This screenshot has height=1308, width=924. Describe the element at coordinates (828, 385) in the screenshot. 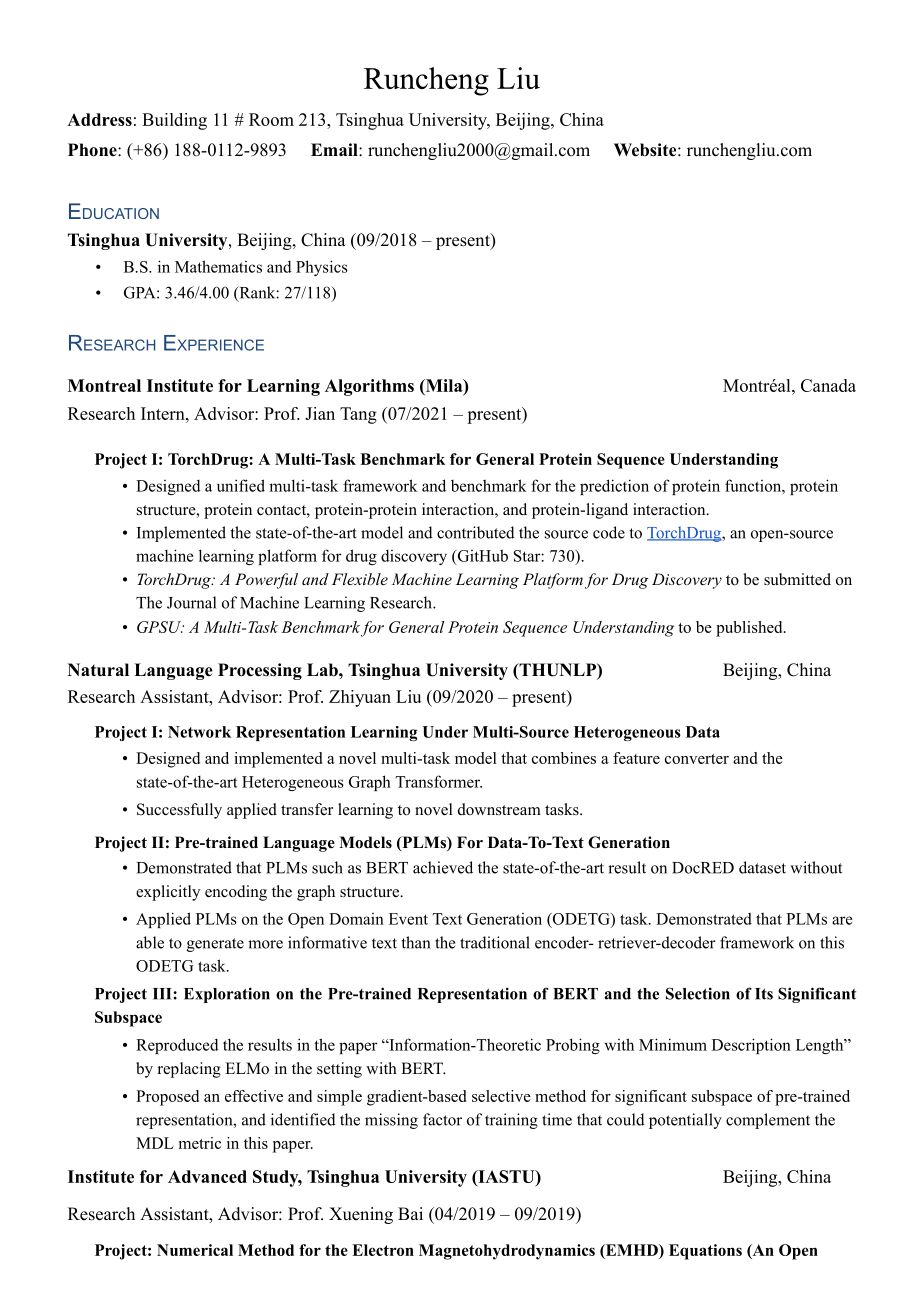

I see `Canada` at that location.
